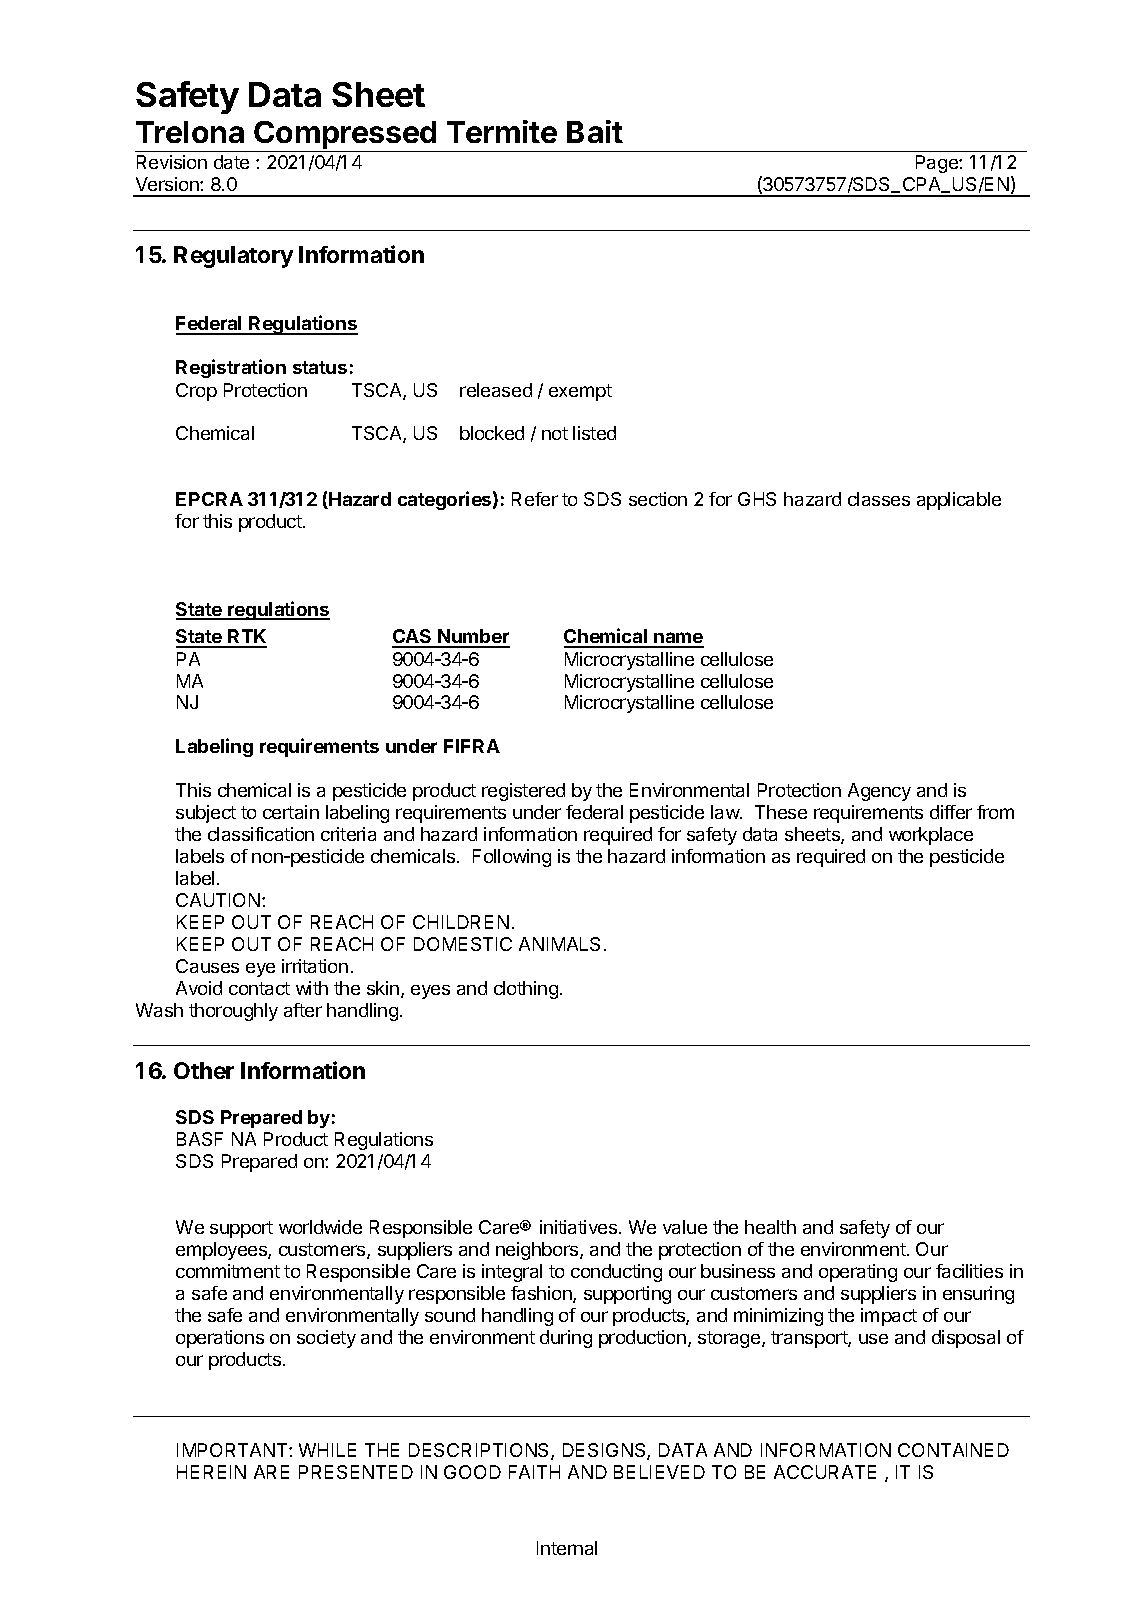 This screenshot has height=1606, width=1135. I want to click on HEREIN, so click(211, 1472).
